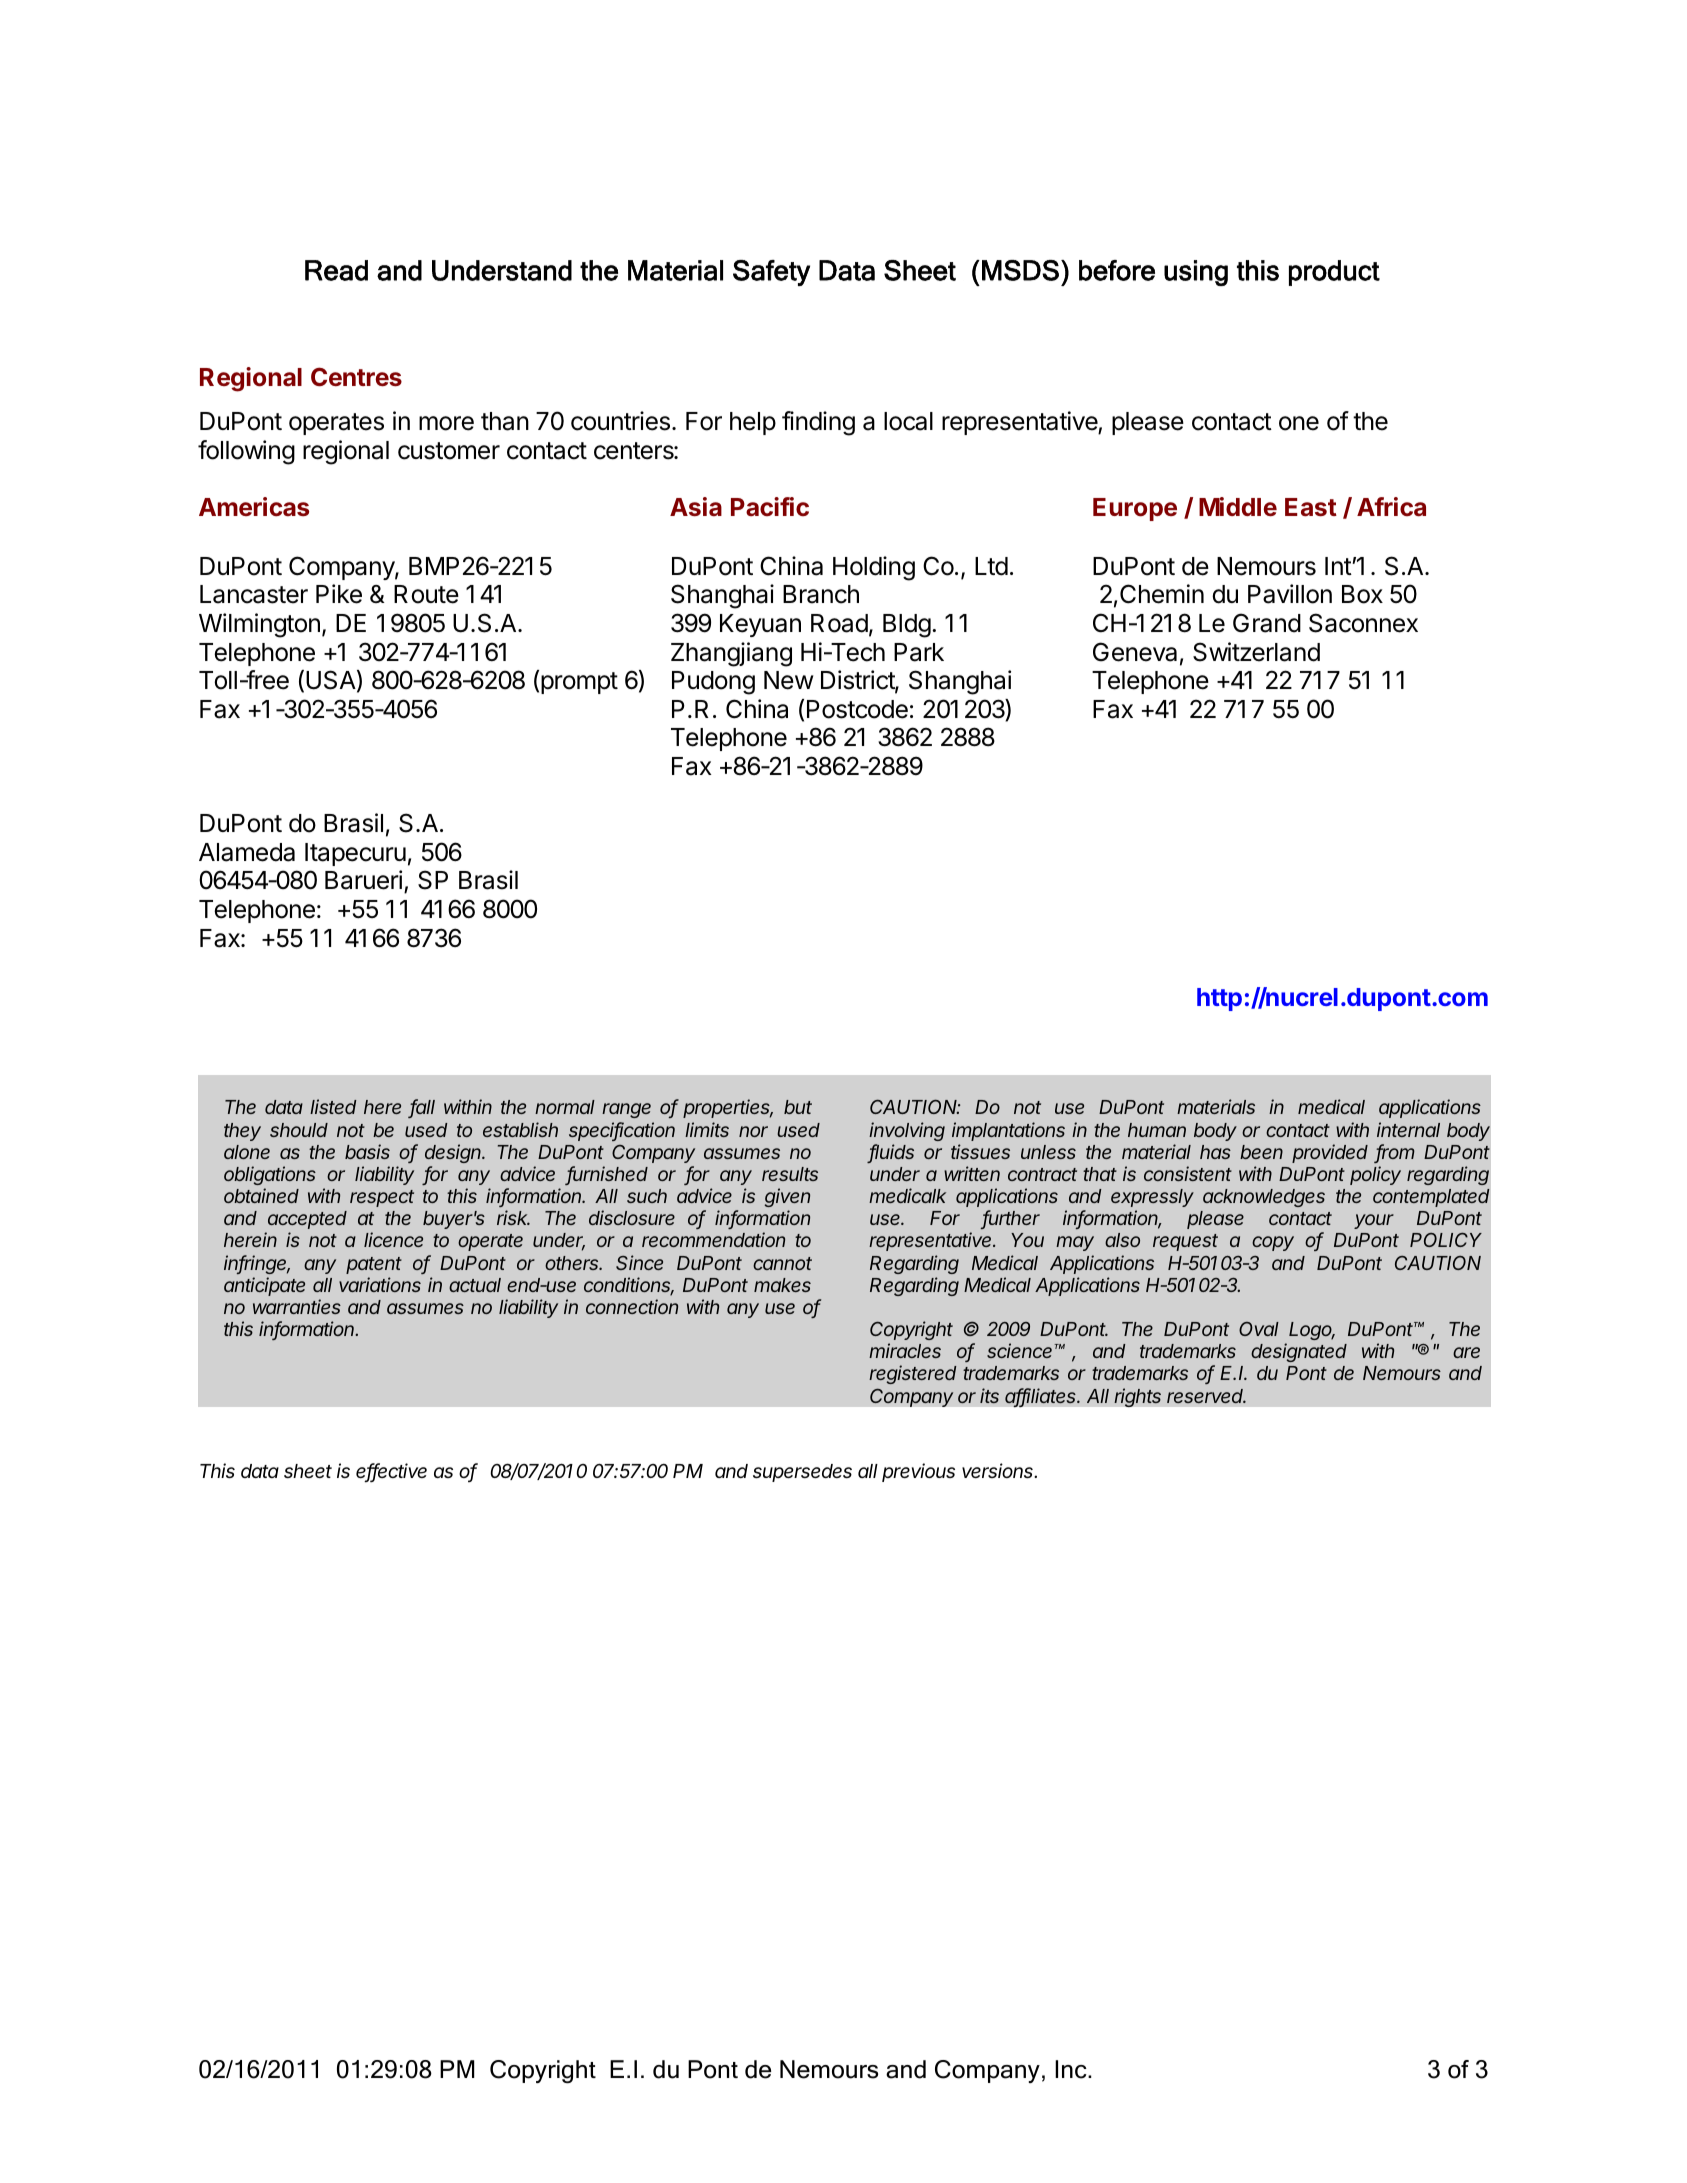 Image resolution: width=1687 pixels, height=2183 pixels. I want to click on internal, so click(1408, 1129).
